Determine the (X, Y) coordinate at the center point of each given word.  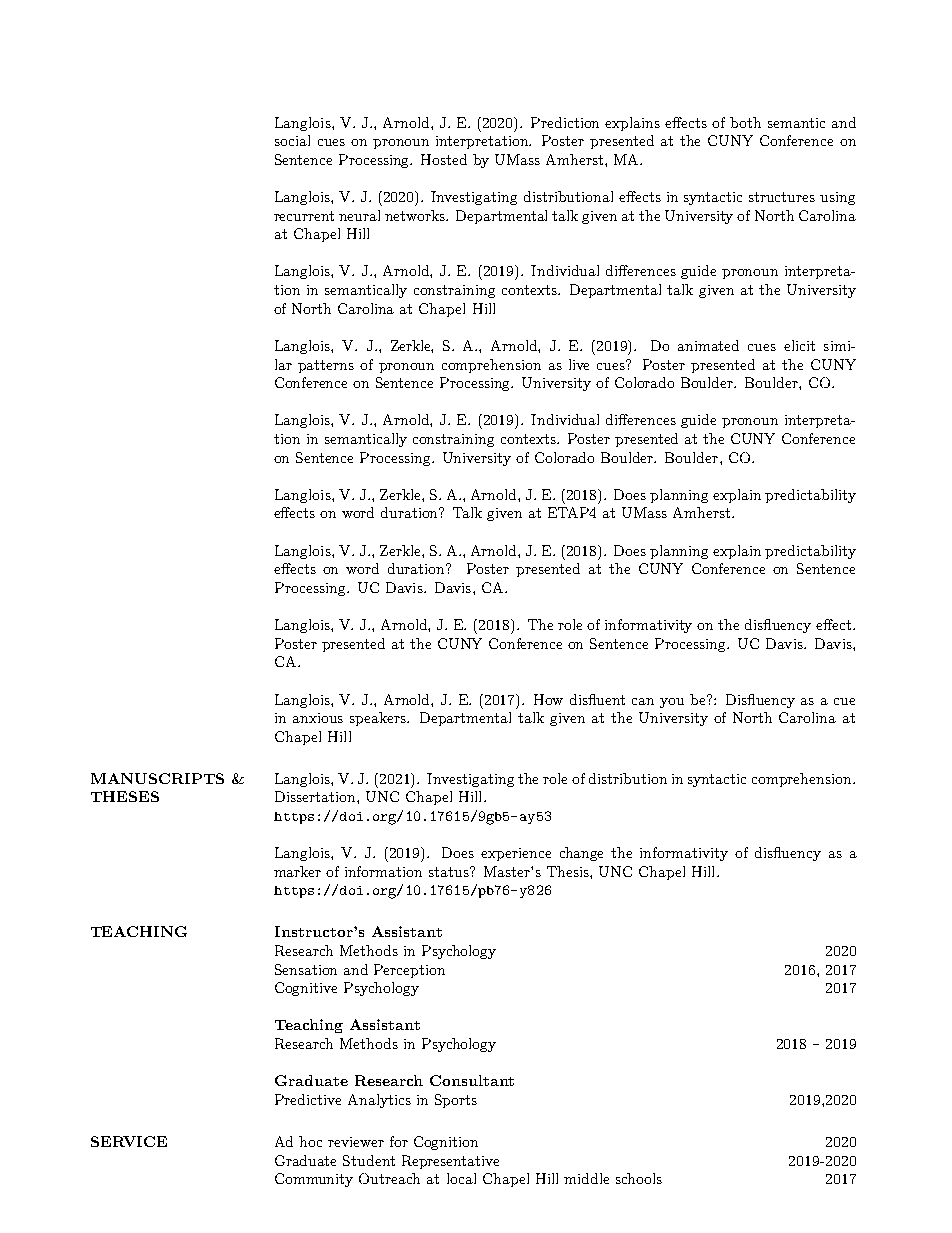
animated (708, 345)
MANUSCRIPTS (157, 778)
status (450, 872)
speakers (379, 719)
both (745, 122)
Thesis (569, 871)
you (672, 703)
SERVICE (129, 1141)
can (643, 701)
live (579, 364)
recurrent (304, 216)
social (292, 140)
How (548, 699)
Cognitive (306, 989)
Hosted (444, 159)
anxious (318, 718)
